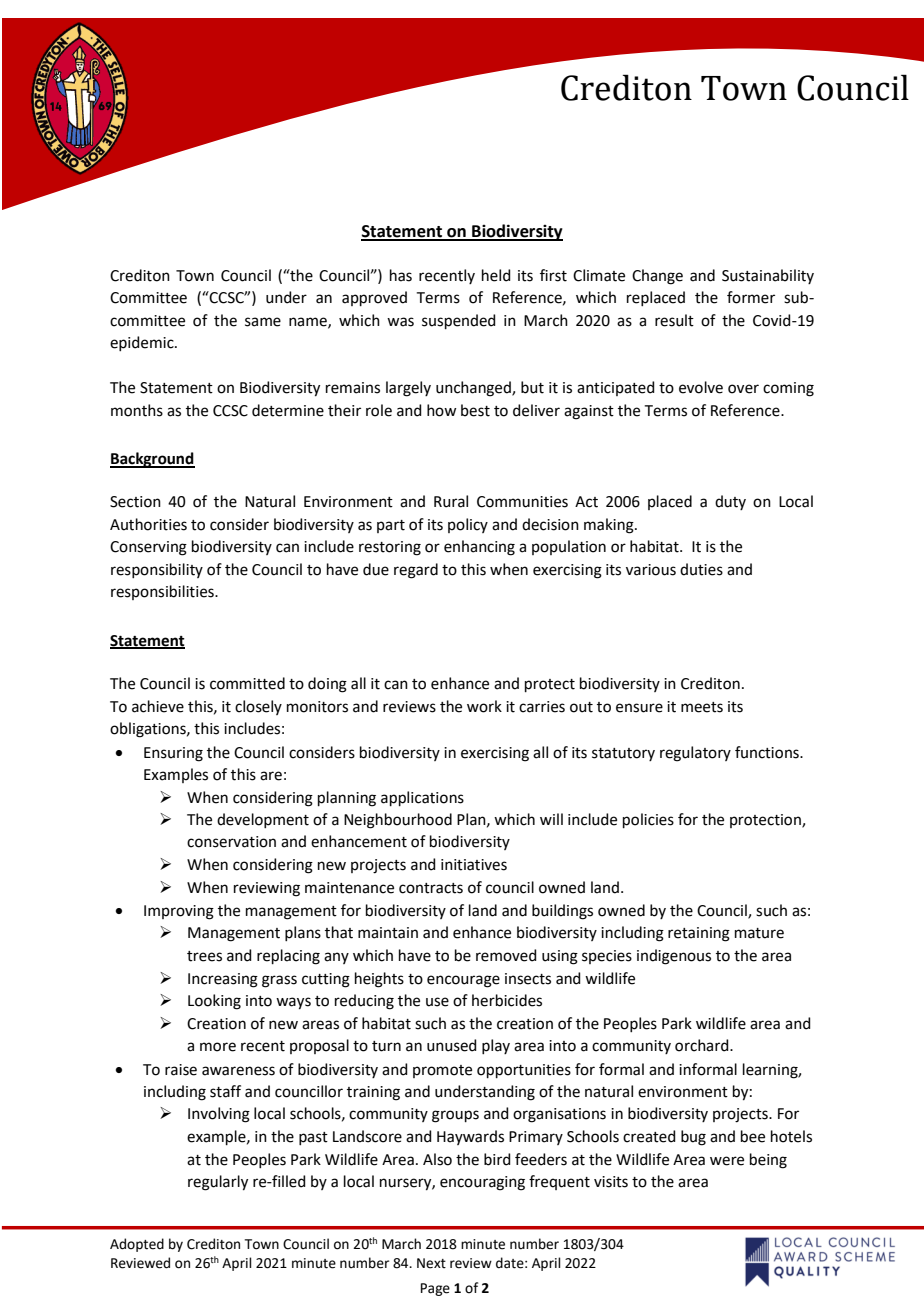 Image resolution: width=924 pixels, height=1308 pixels. What do you see at coordinates (173, 754) in the page?
I see `Ensuring` at bounding box center [173, 754].
